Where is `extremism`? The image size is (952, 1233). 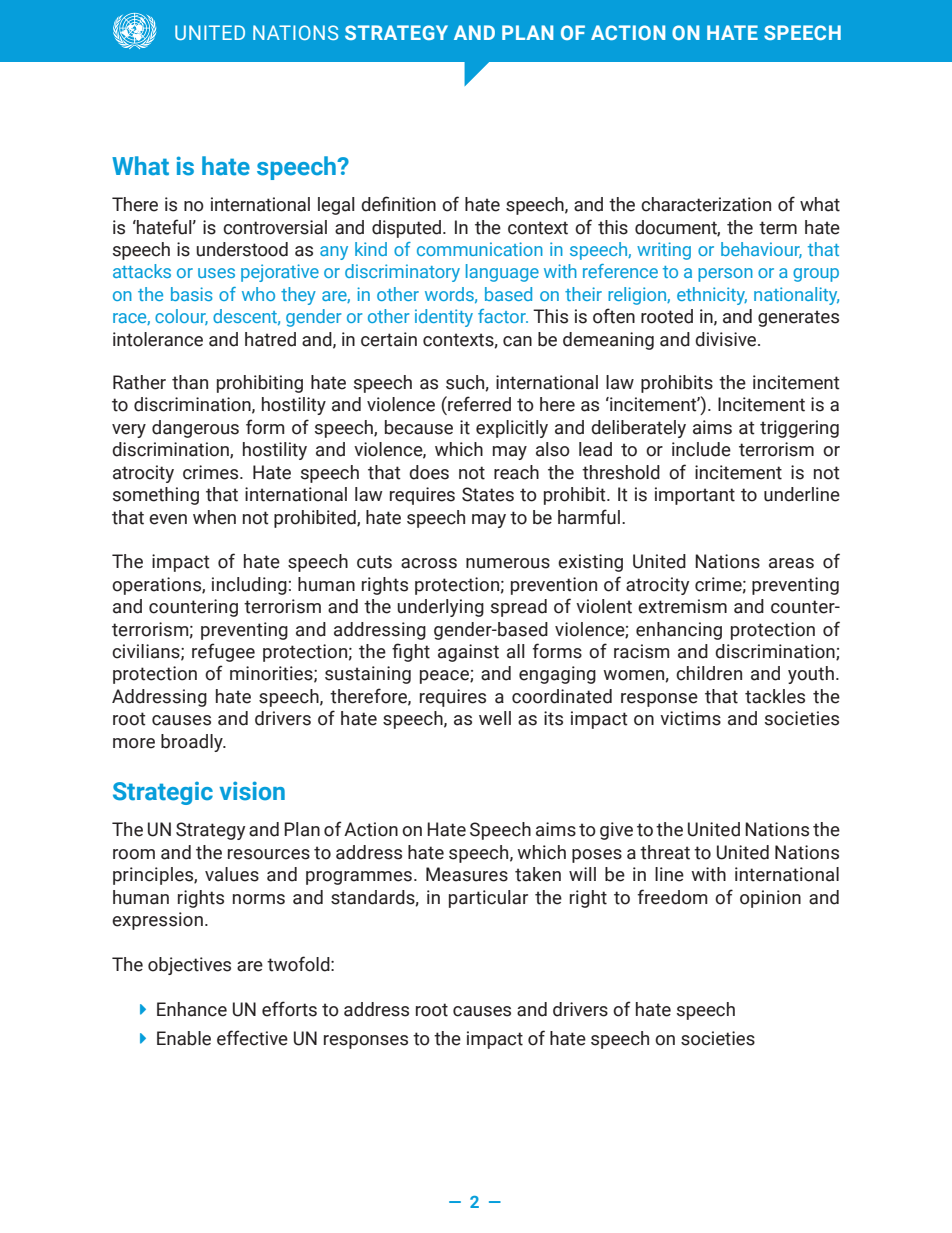 extremism is located at coordinates (682, 606).
